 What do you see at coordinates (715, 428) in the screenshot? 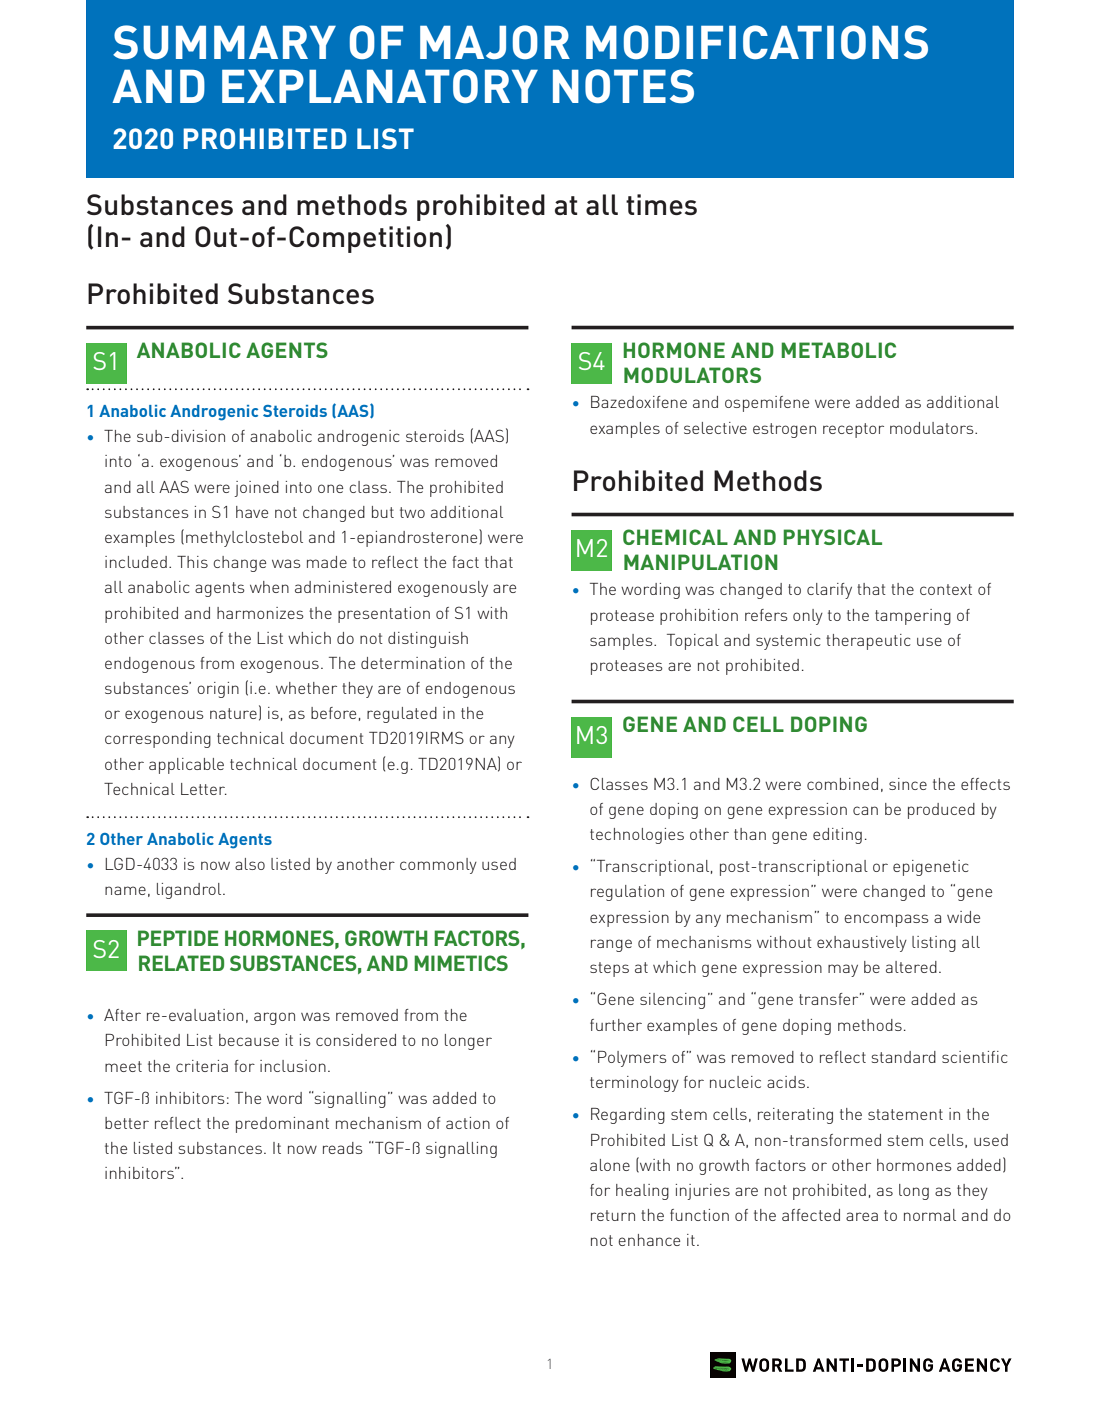
I see `selective` at bounding box center [715, 428].
